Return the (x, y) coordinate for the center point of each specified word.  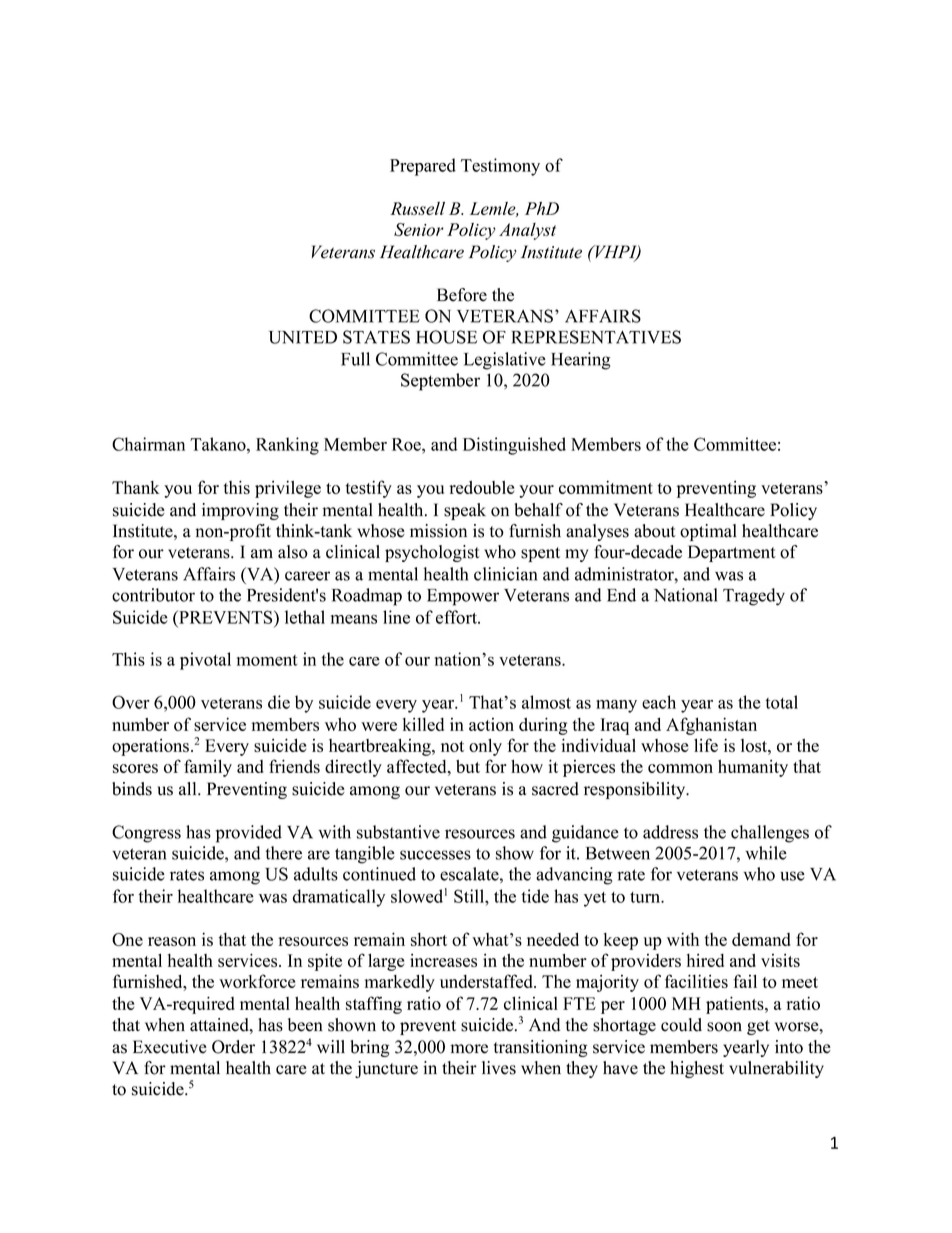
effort (457, 617)
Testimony (500, 167)
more (469, 1049)
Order (233, 1047)
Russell (417, 208)
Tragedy (754, 597)
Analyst (527, 231)
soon (724, 1027)
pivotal (205, 661)
